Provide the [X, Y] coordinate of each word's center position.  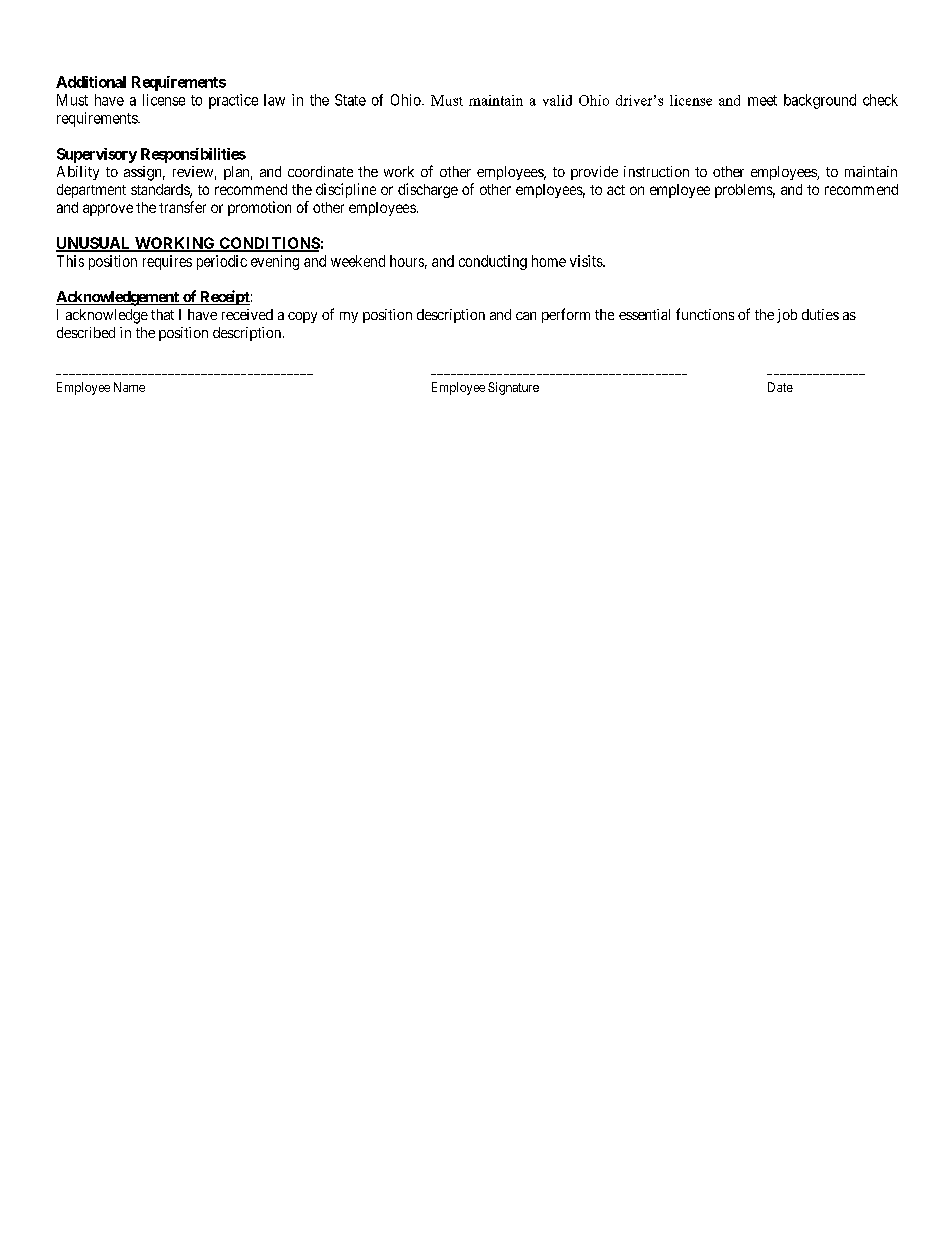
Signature [513, 388]
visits [587, 261]
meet [762, 100]
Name [129, 387]
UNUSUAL [94, 244]
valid [557, 100]
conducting [493, 262]
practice [233, 101]
